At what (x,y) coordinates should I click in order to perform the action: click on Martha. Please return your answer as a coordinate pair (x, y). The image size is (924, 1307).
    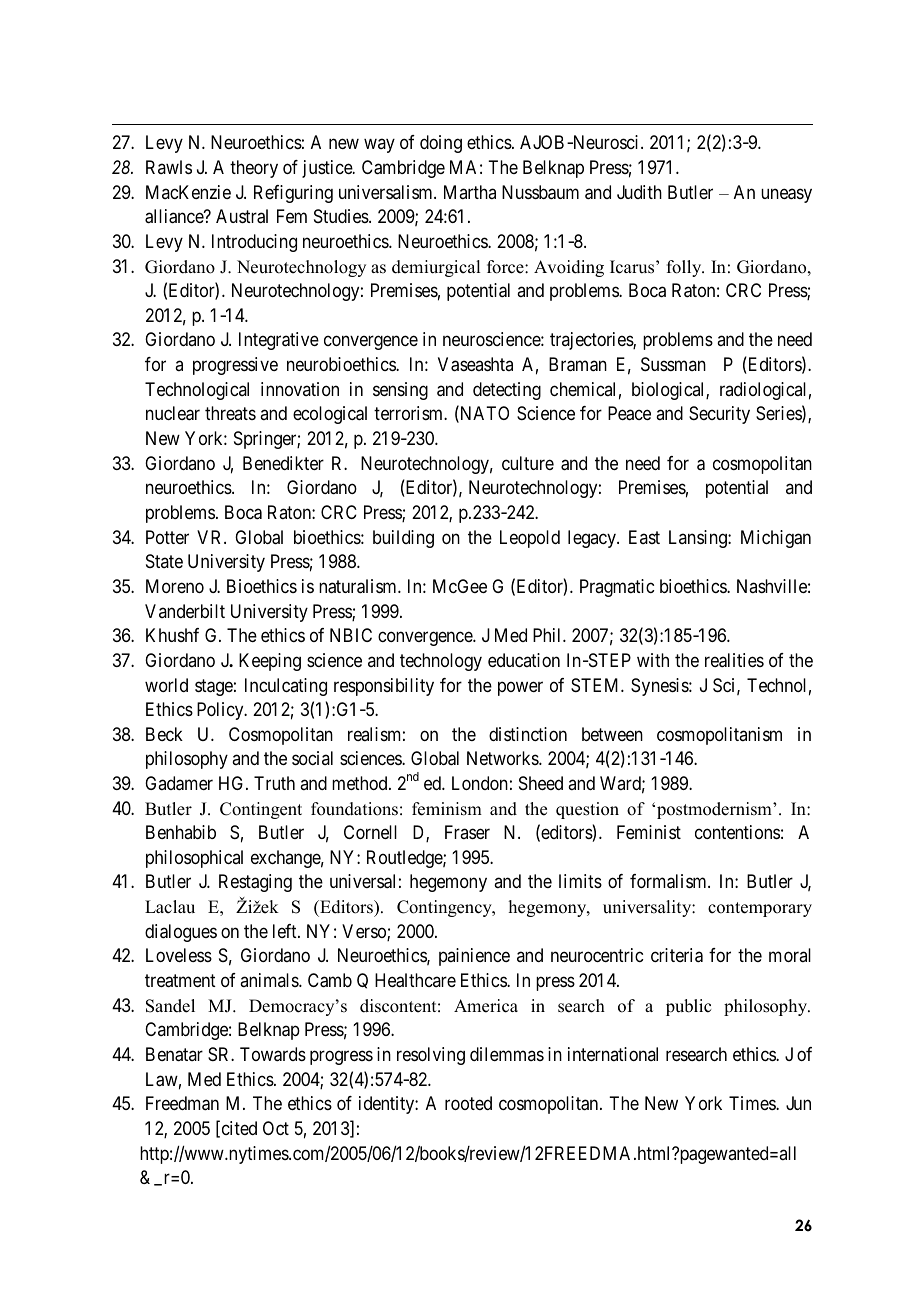
    Looking at the image, I should click on (470, 192).
